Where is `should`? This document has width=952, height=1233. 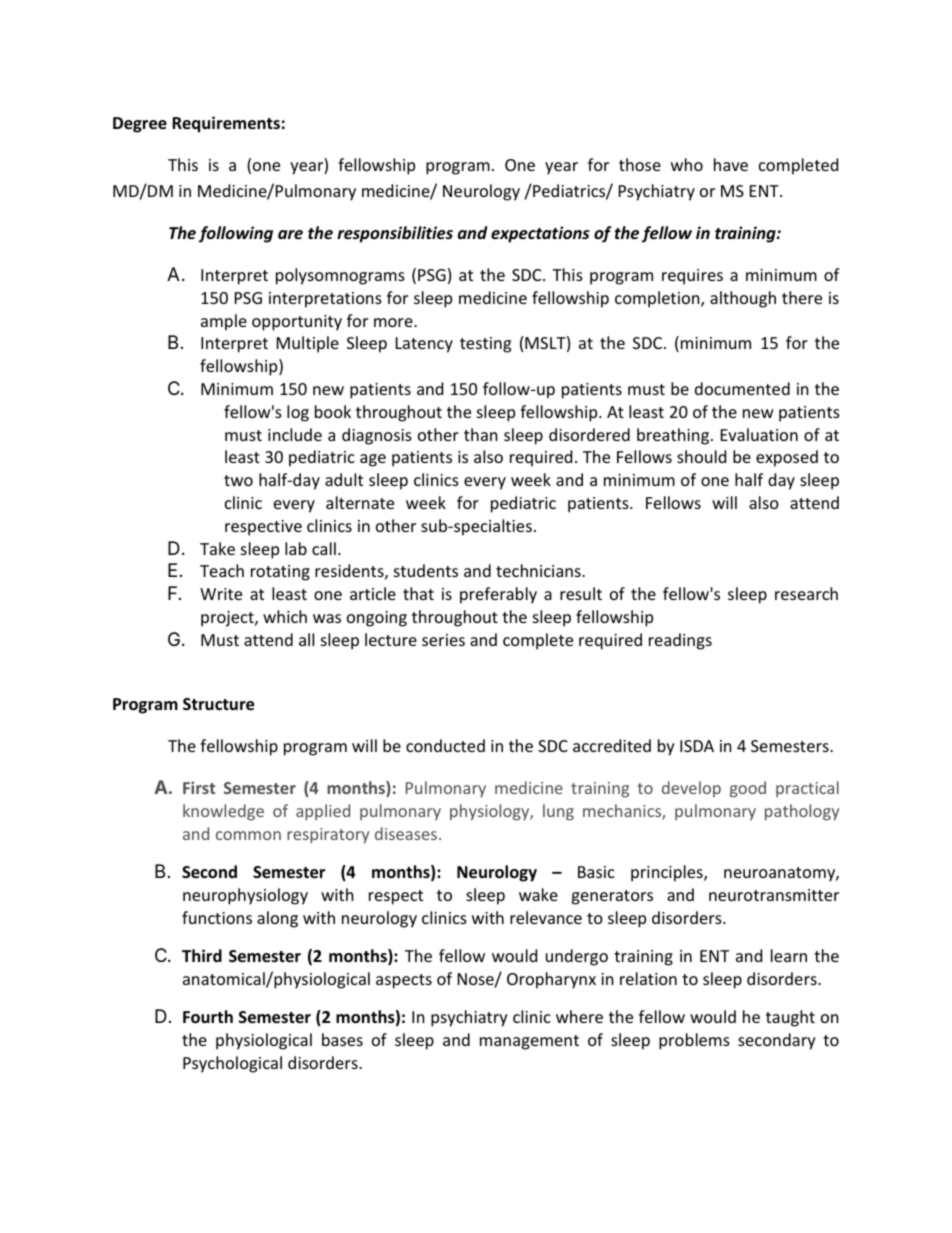 should is located at coordinates (701, 456).
